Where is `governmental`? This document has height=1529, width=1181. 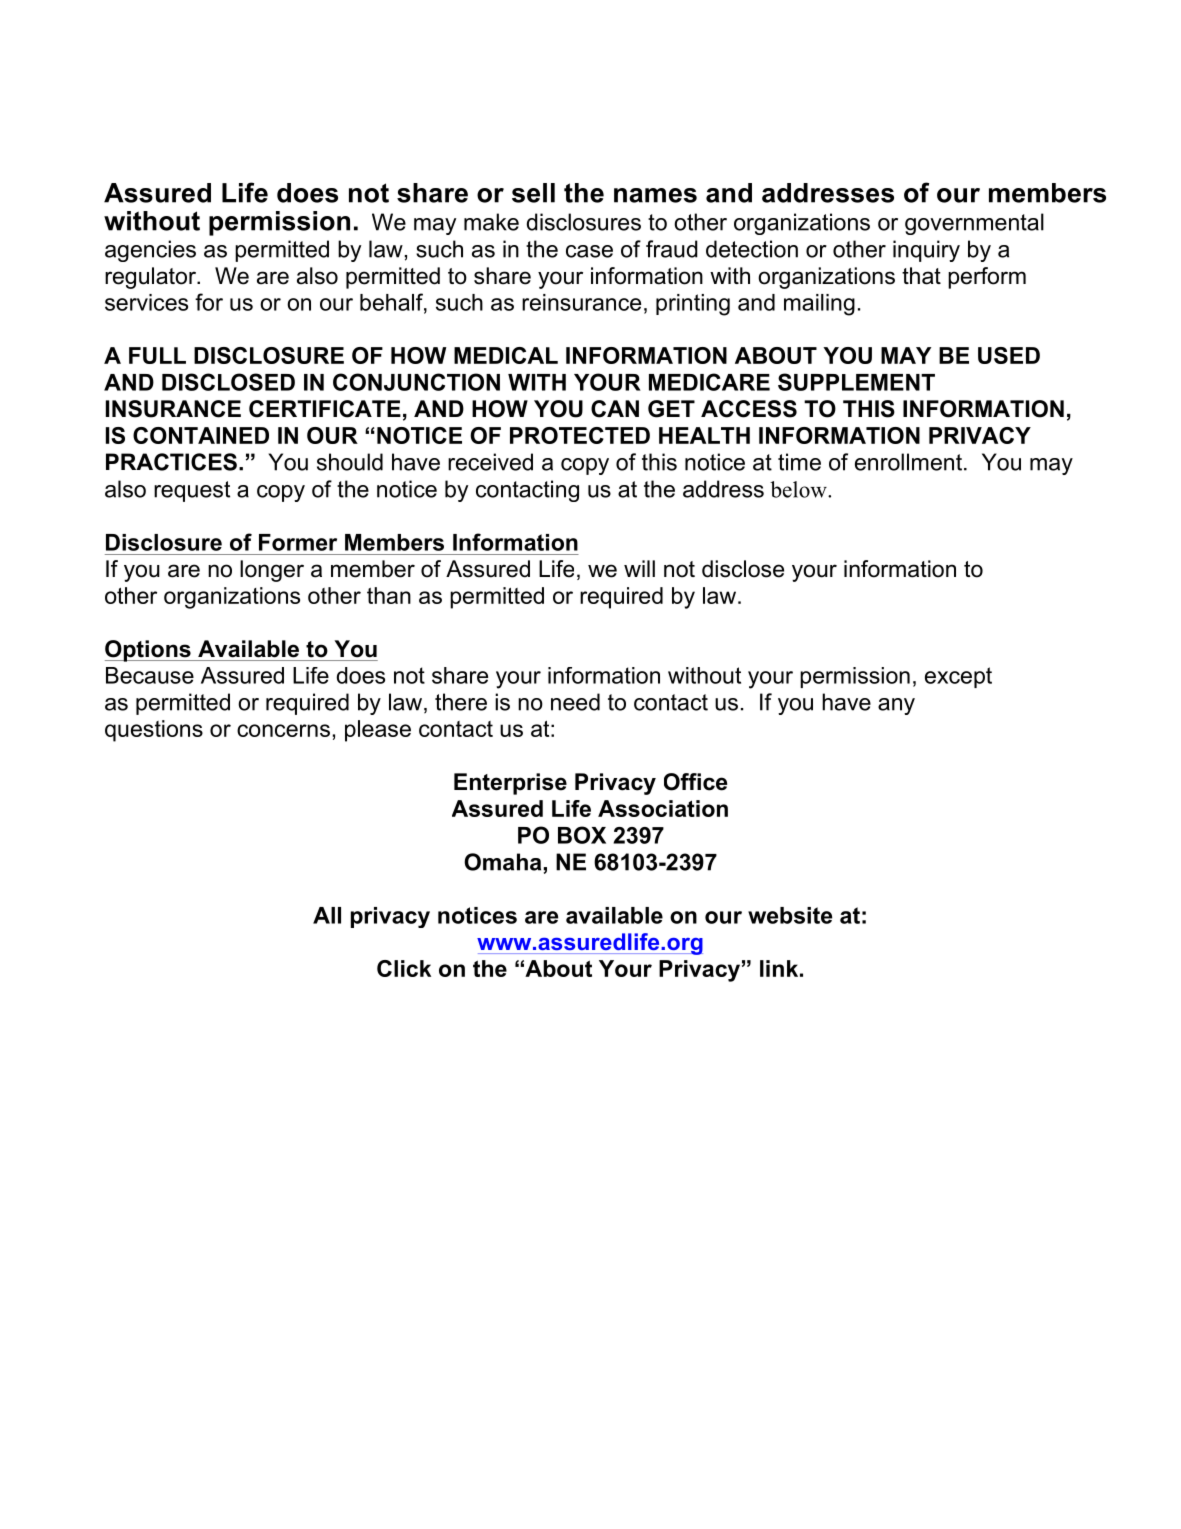 governmental is located at coordinates (974, 224).
